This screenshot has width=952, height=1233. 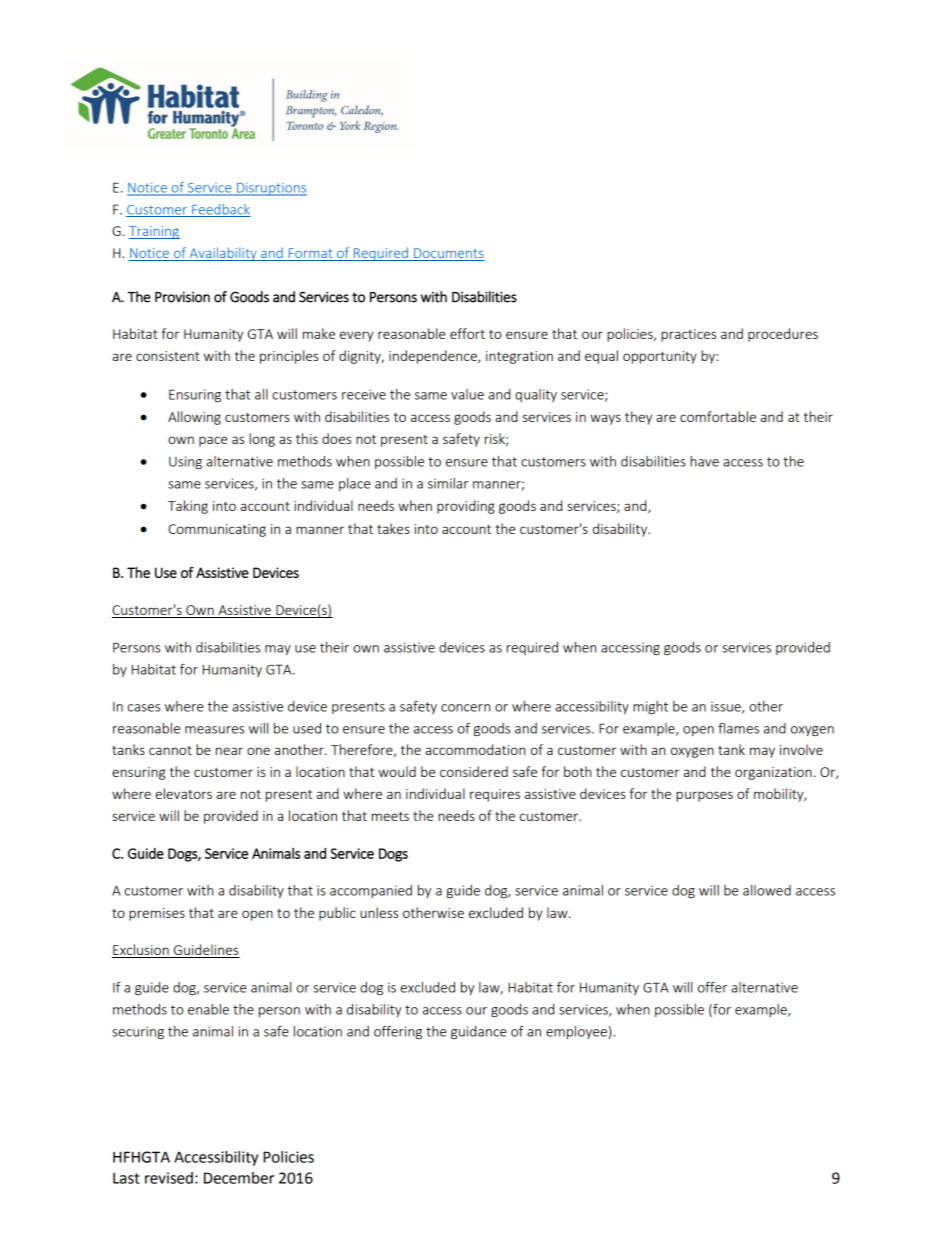 What do you see at coordinates (448, 254) in the screenshot?
I see `Documents` at bounding box center [448, 254].
